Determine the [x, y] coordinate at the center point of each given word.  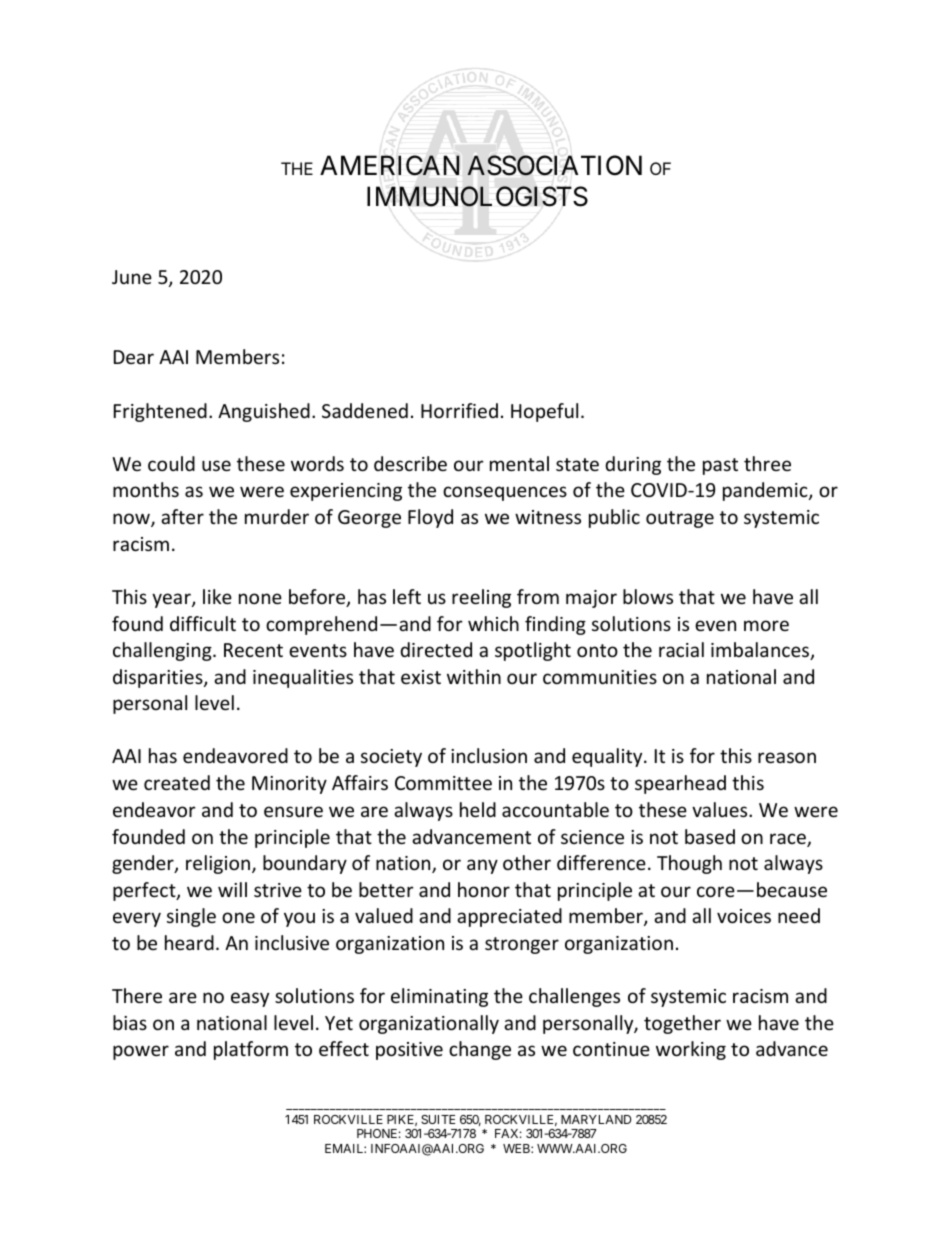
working [691, 1050]
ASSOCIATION [554, 166]
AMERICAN [390, 166]
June [132, 277]
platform [251, 1050]
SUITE [438, 1119]
